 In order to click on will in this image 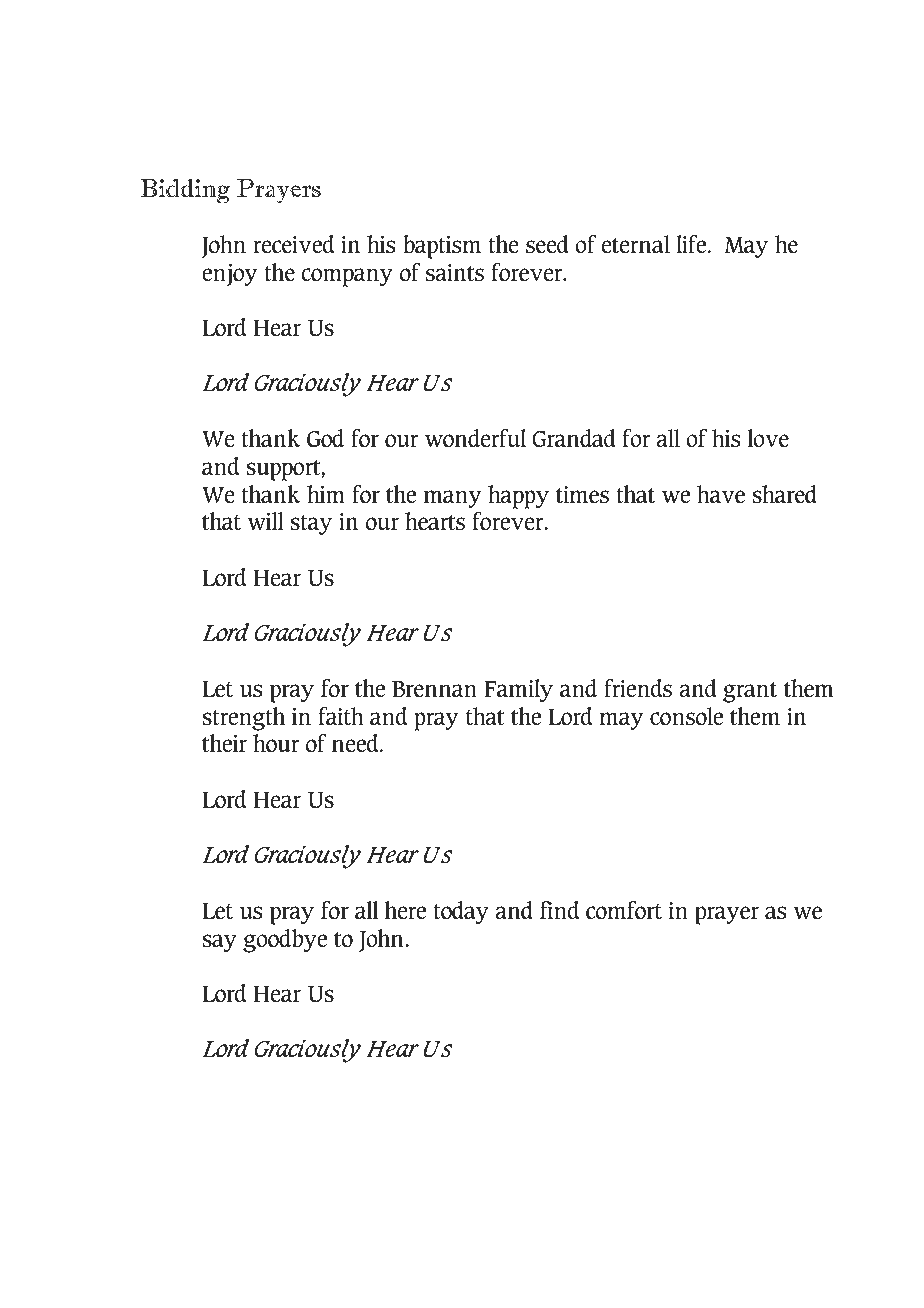, I will do `click(266, 521)`.
